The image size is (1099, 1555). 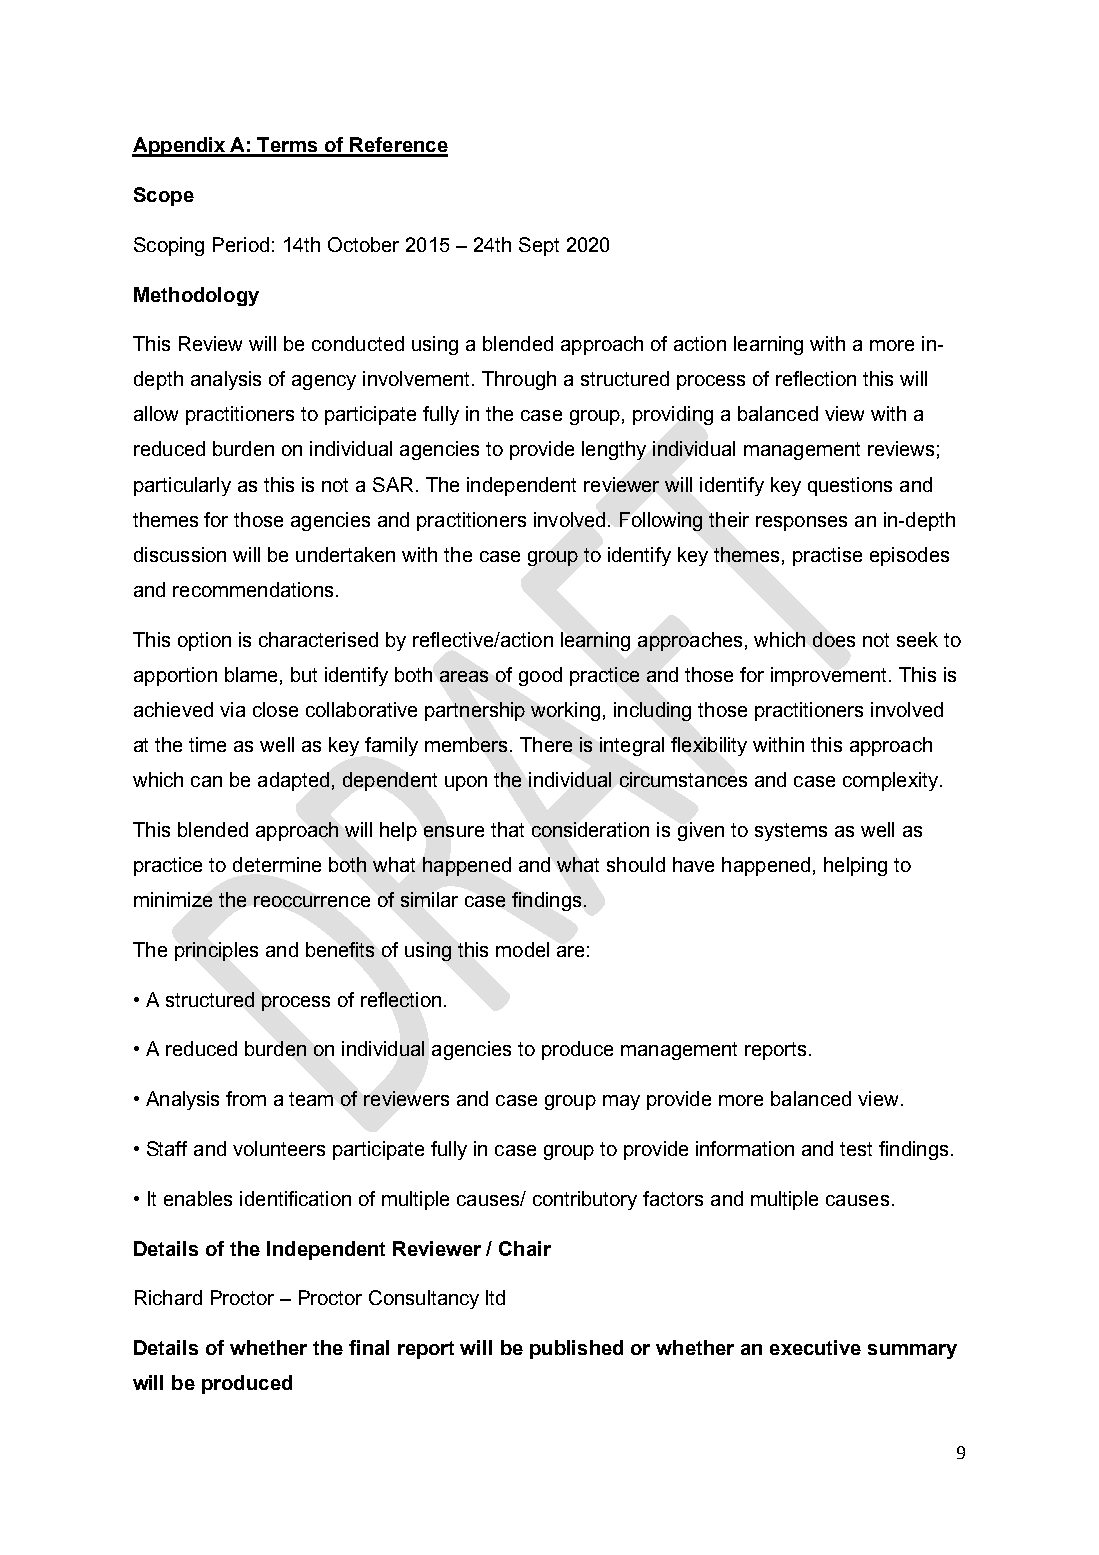 What do you see at coordinates (614, 450) in the document?
I see `lengthy` at bounding box center [614, 450].
